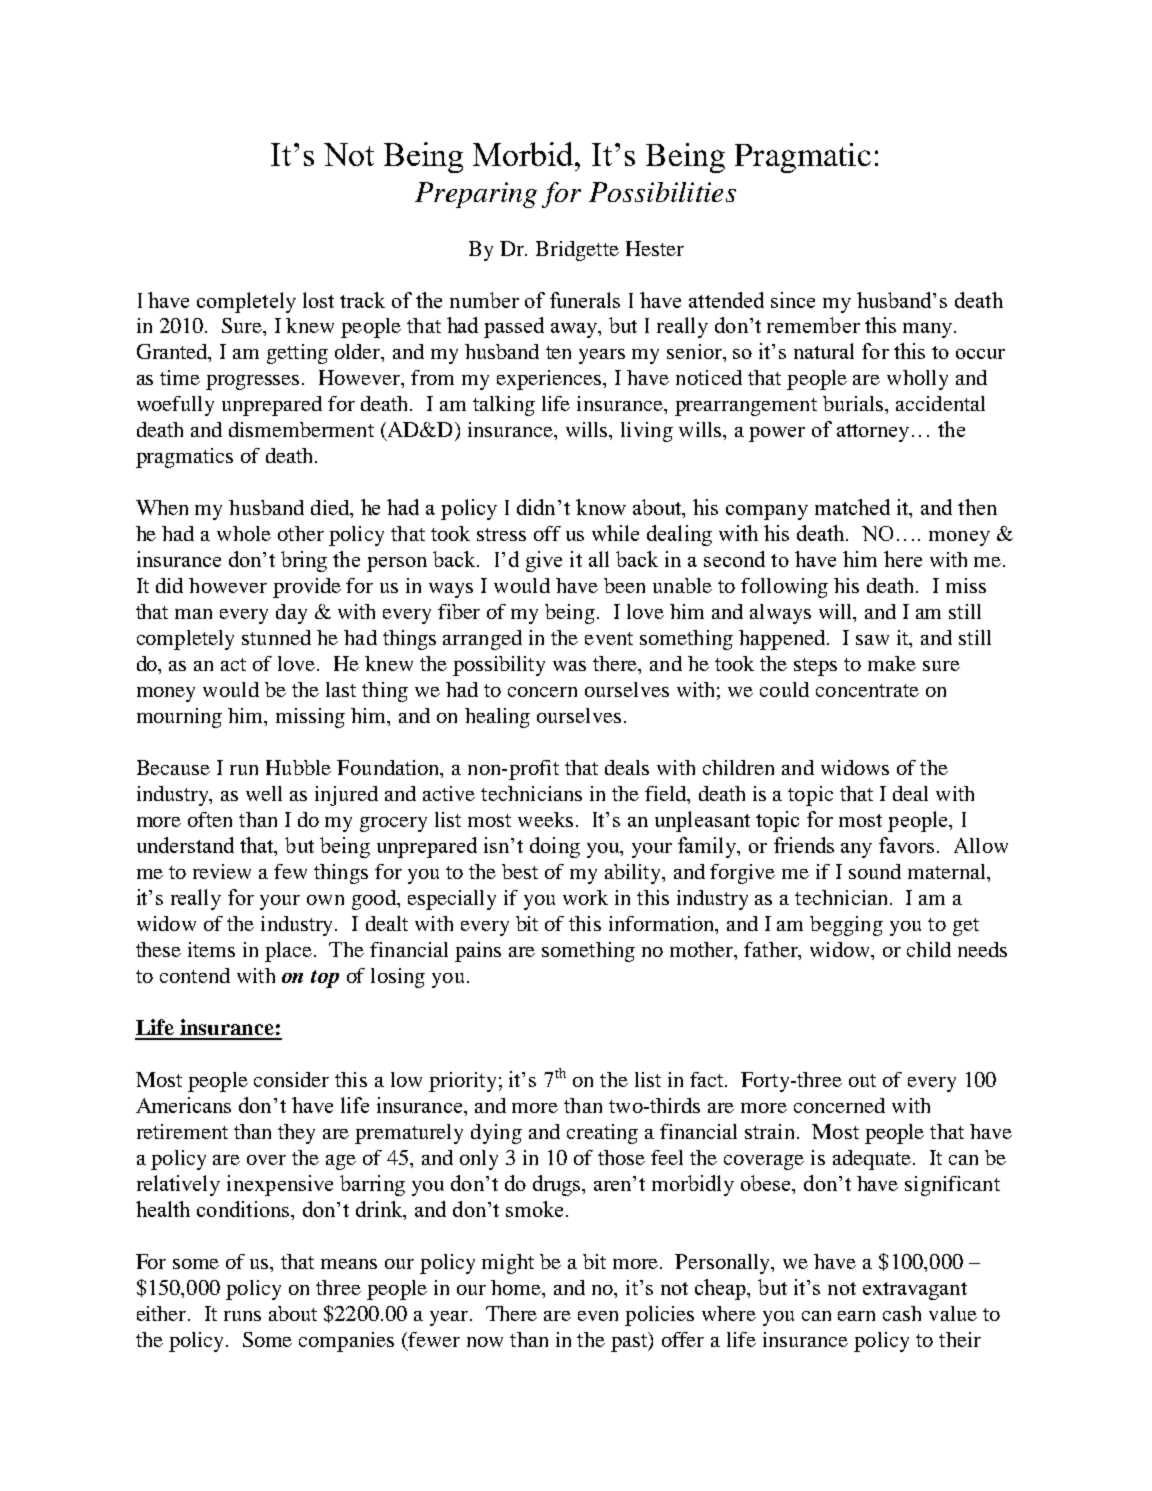  Describe the element at coordinates (318, 300) in the page. I see `lost` at that location.
